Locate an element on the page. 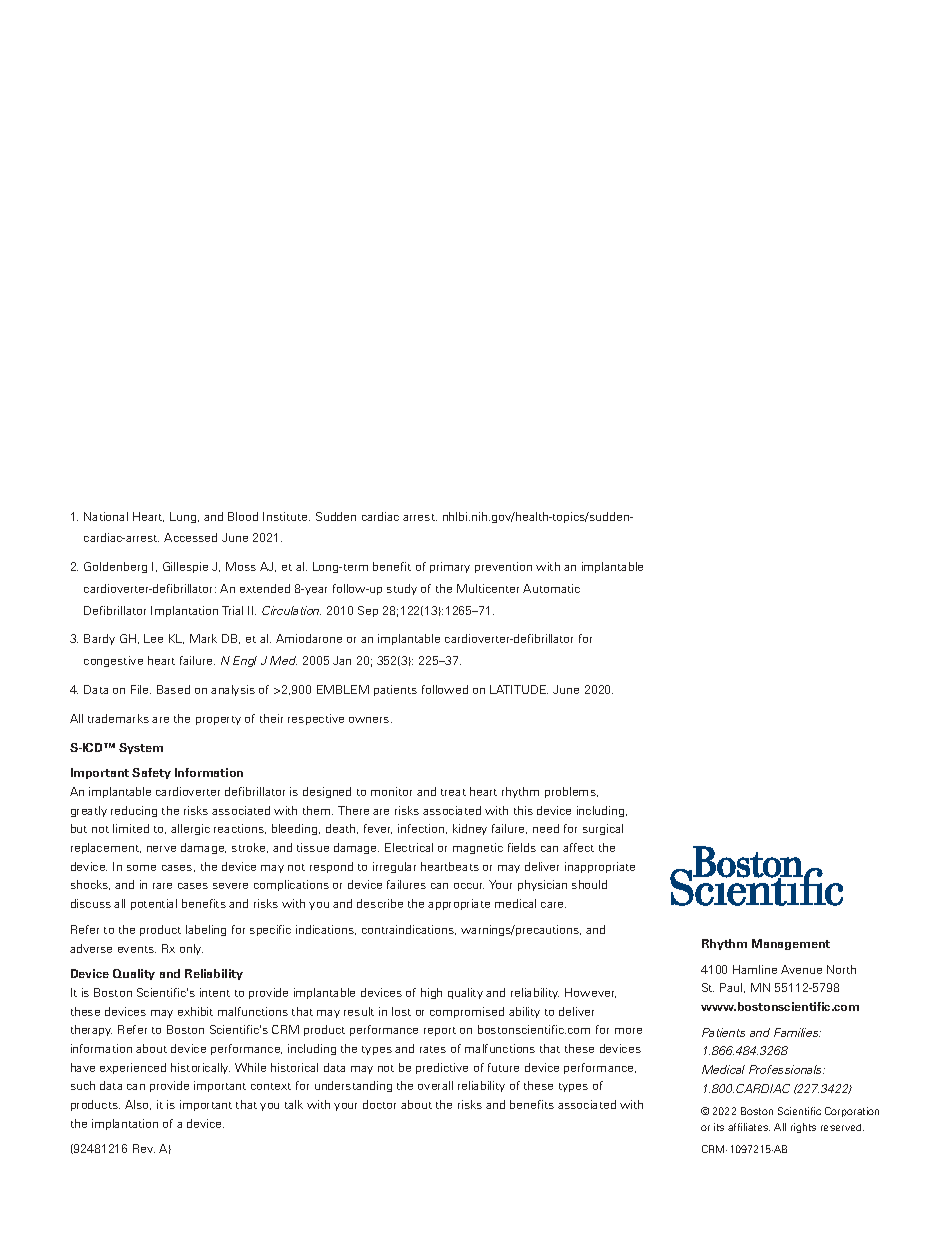 The height and width of the document is (1233, 952). infection is located at coordinates (422, 829).
